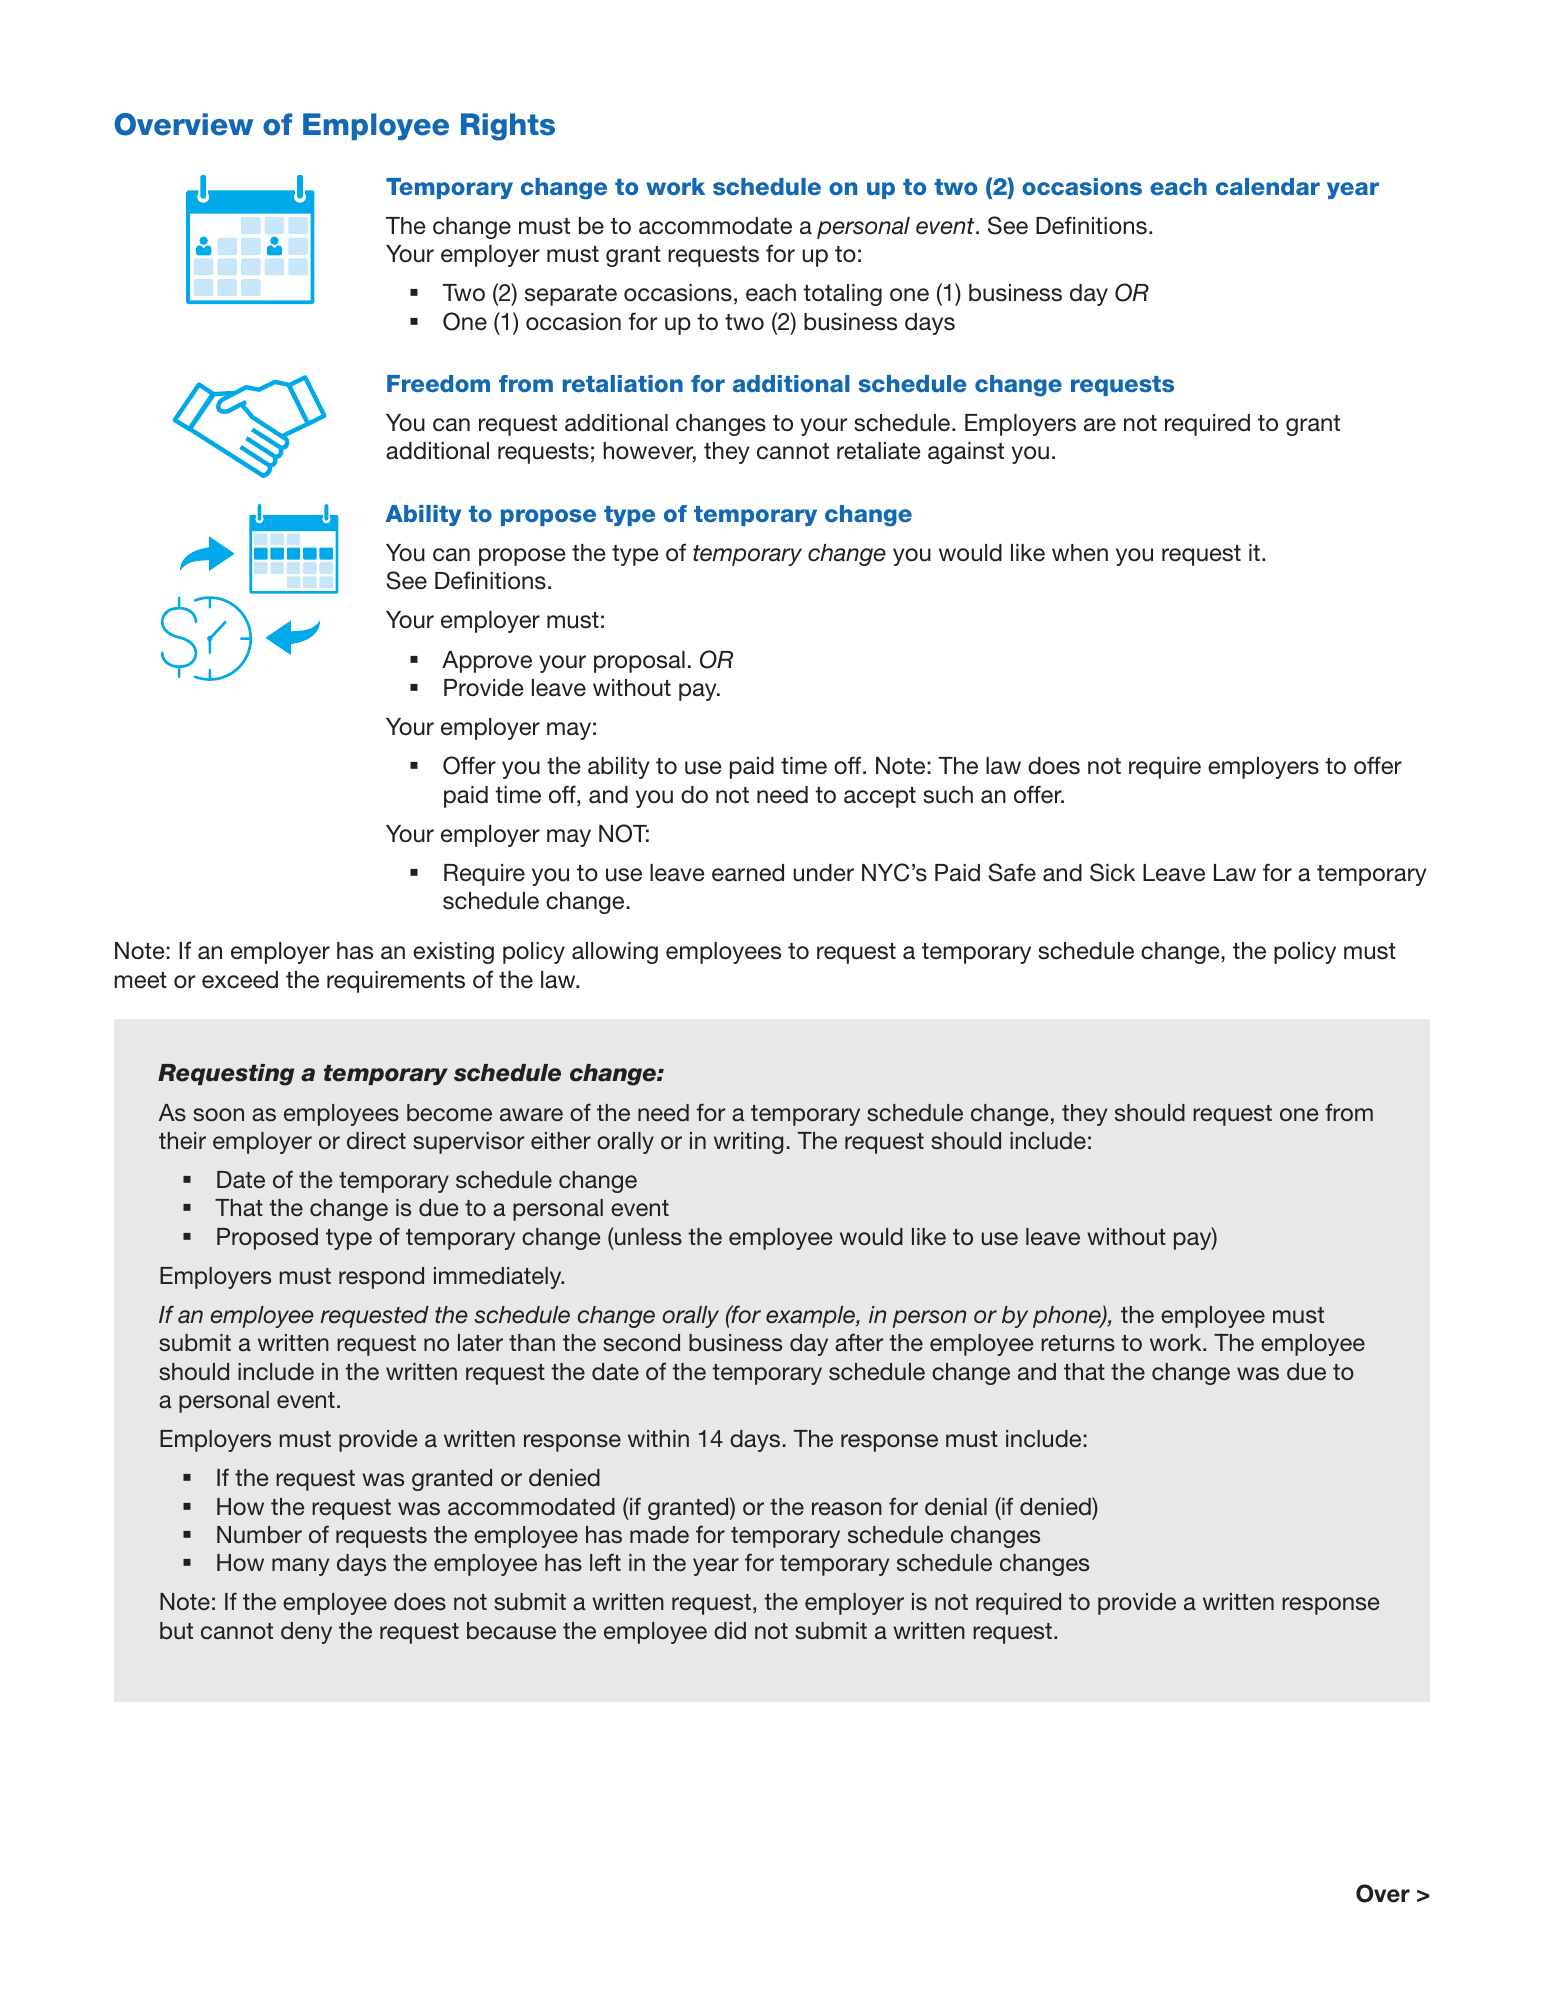 This screenshot has height=1999, width=1544. What do you see at coordinates (240, 980) in the screenshot?
I see `exceed` at bounding box center [240, 980].
